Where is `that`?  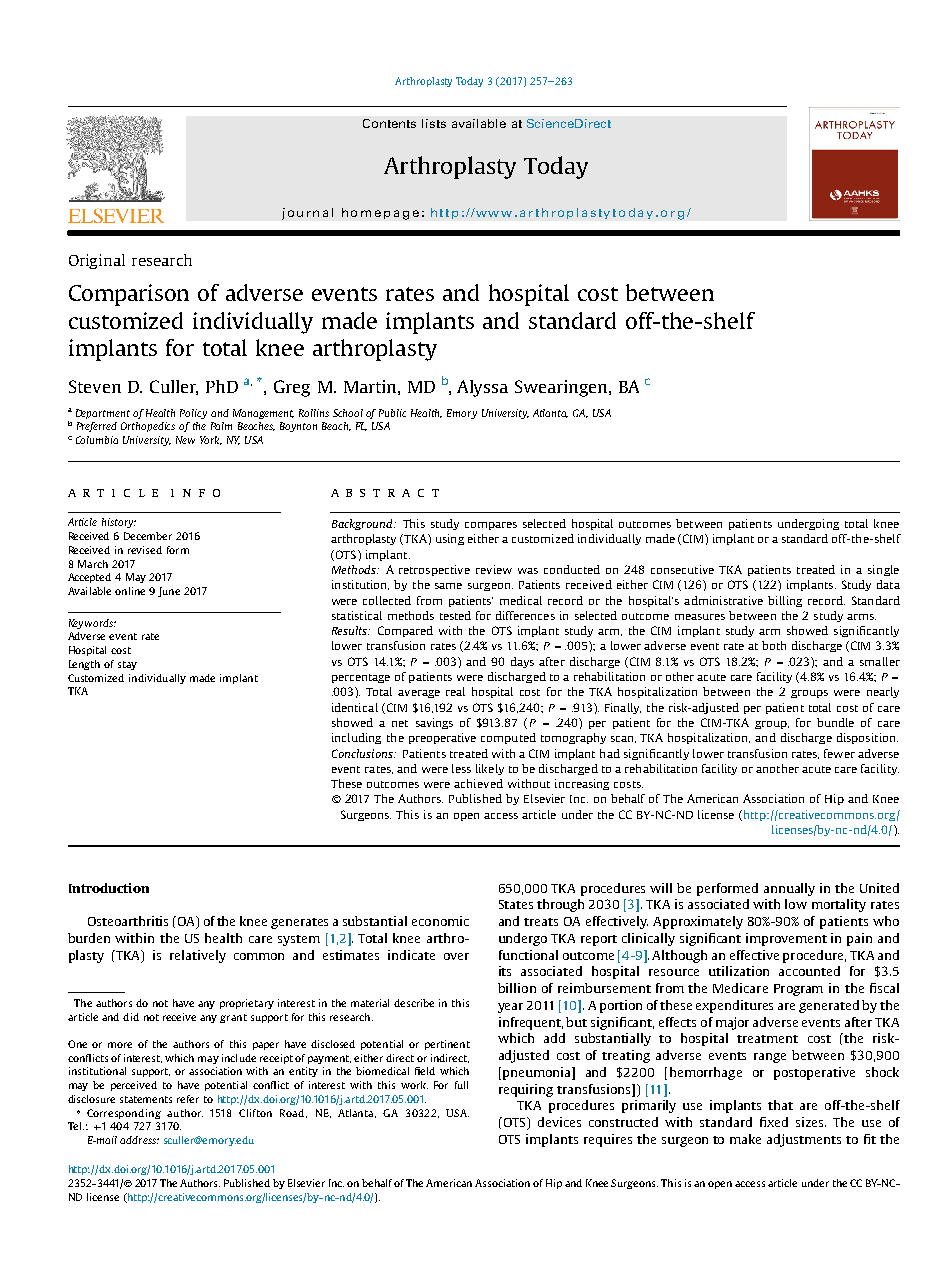 that is located at coordinates (780, 1105).
